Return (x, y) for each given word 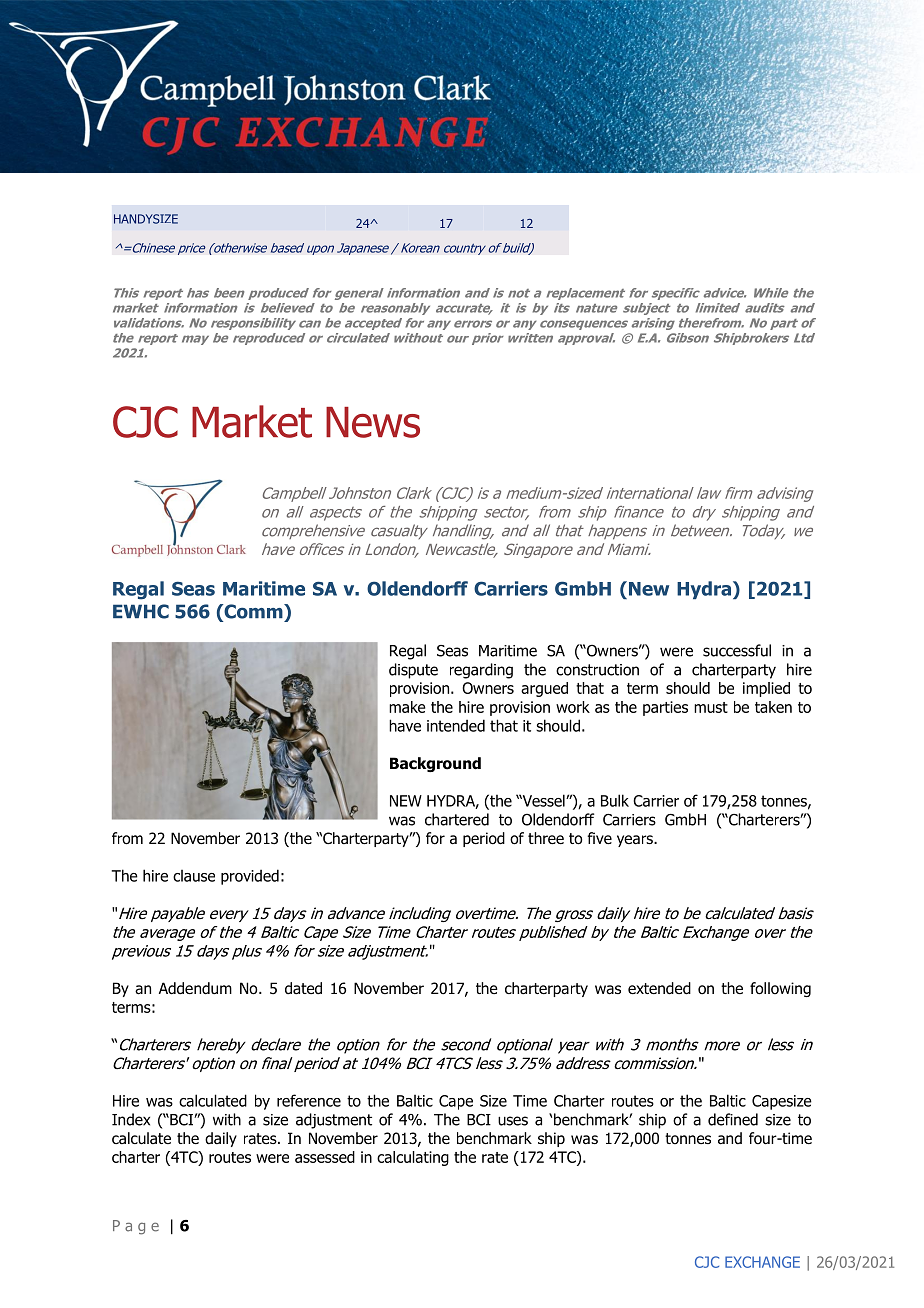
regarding (481, 671)
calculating (413, 1158)
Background (435, 764)
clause (194, 876)
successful (737, 650)
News (373, 422)
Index (131, 1119)
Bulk (615, 800)
